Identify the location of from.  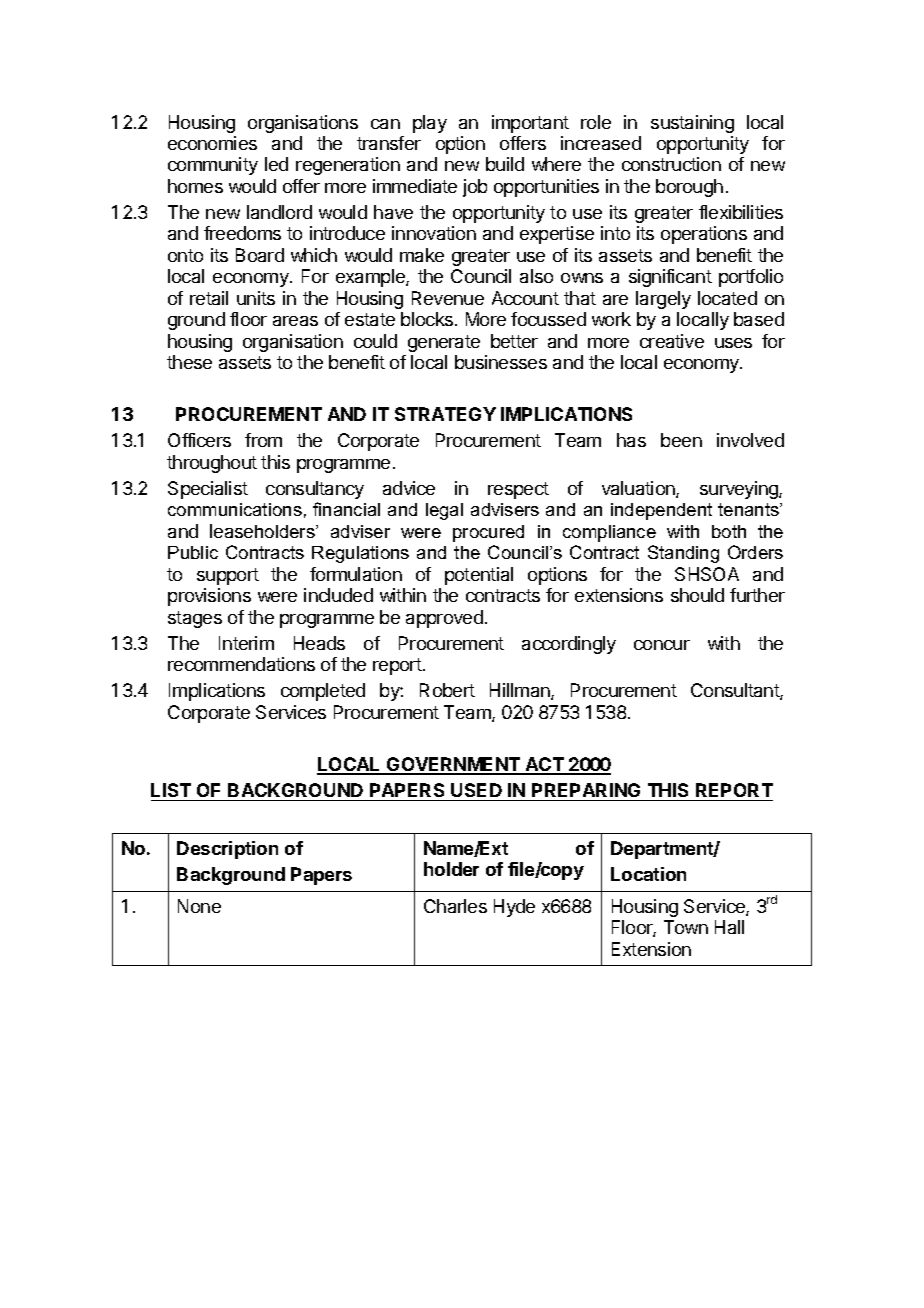
(263, 440).
